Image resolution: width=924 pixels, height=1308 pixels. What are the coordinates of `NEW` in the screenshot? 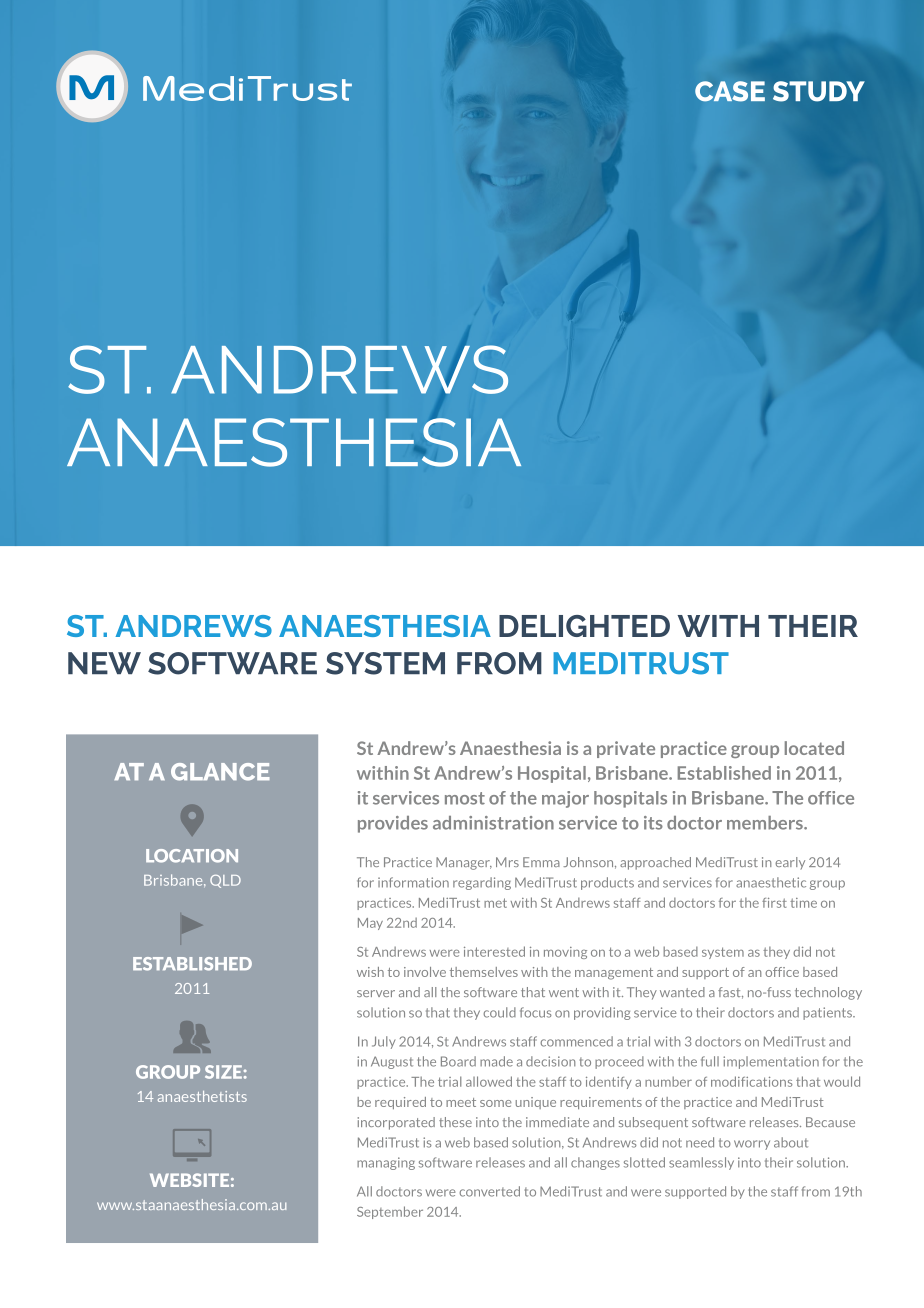 It's located at (104, 663).
